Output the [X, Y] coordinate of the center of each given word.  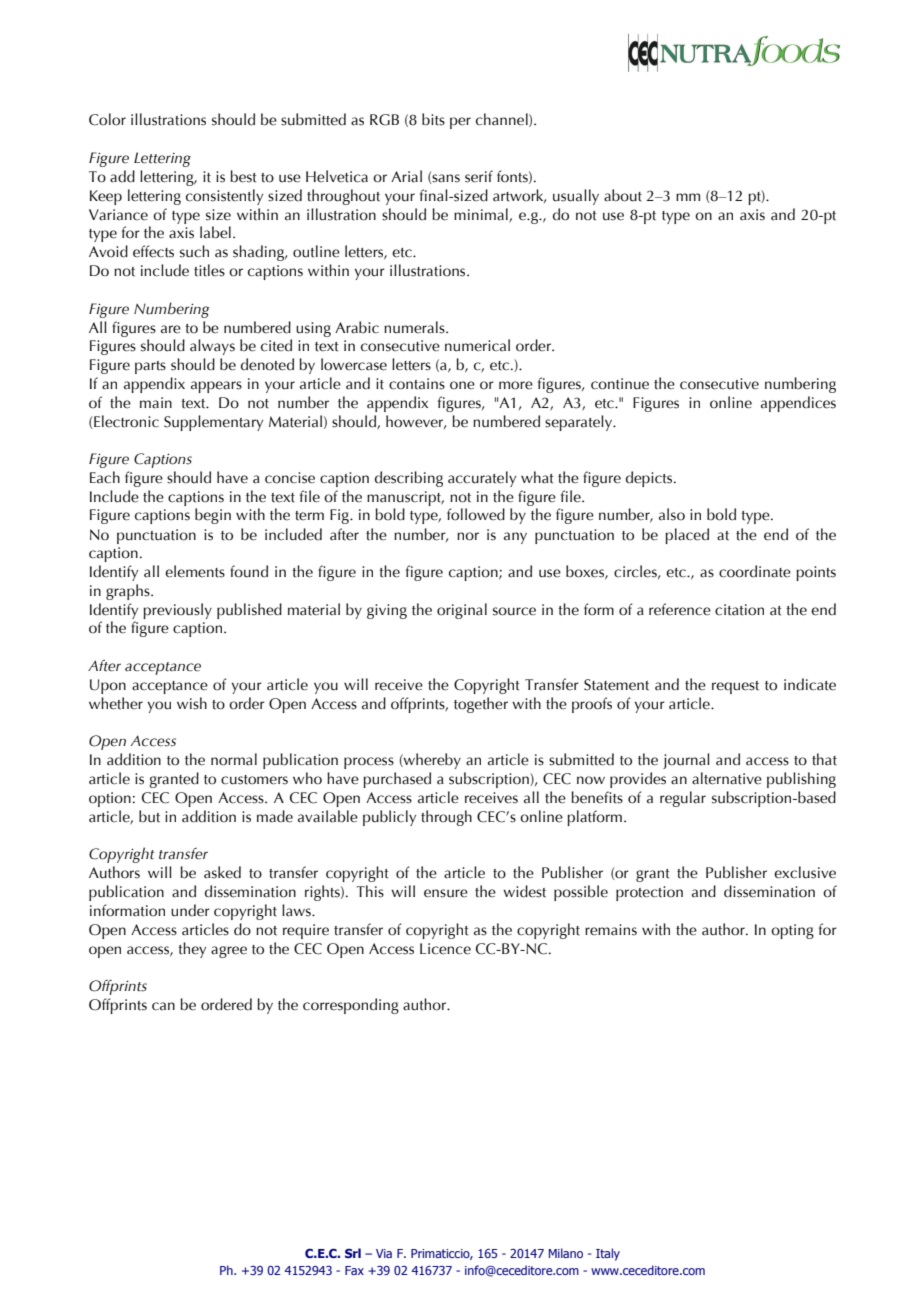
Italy [608, 1254]
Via [384, 1253]
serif [479, 176]
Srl [353, 1253]
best [243, 176]
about [623, 195]
